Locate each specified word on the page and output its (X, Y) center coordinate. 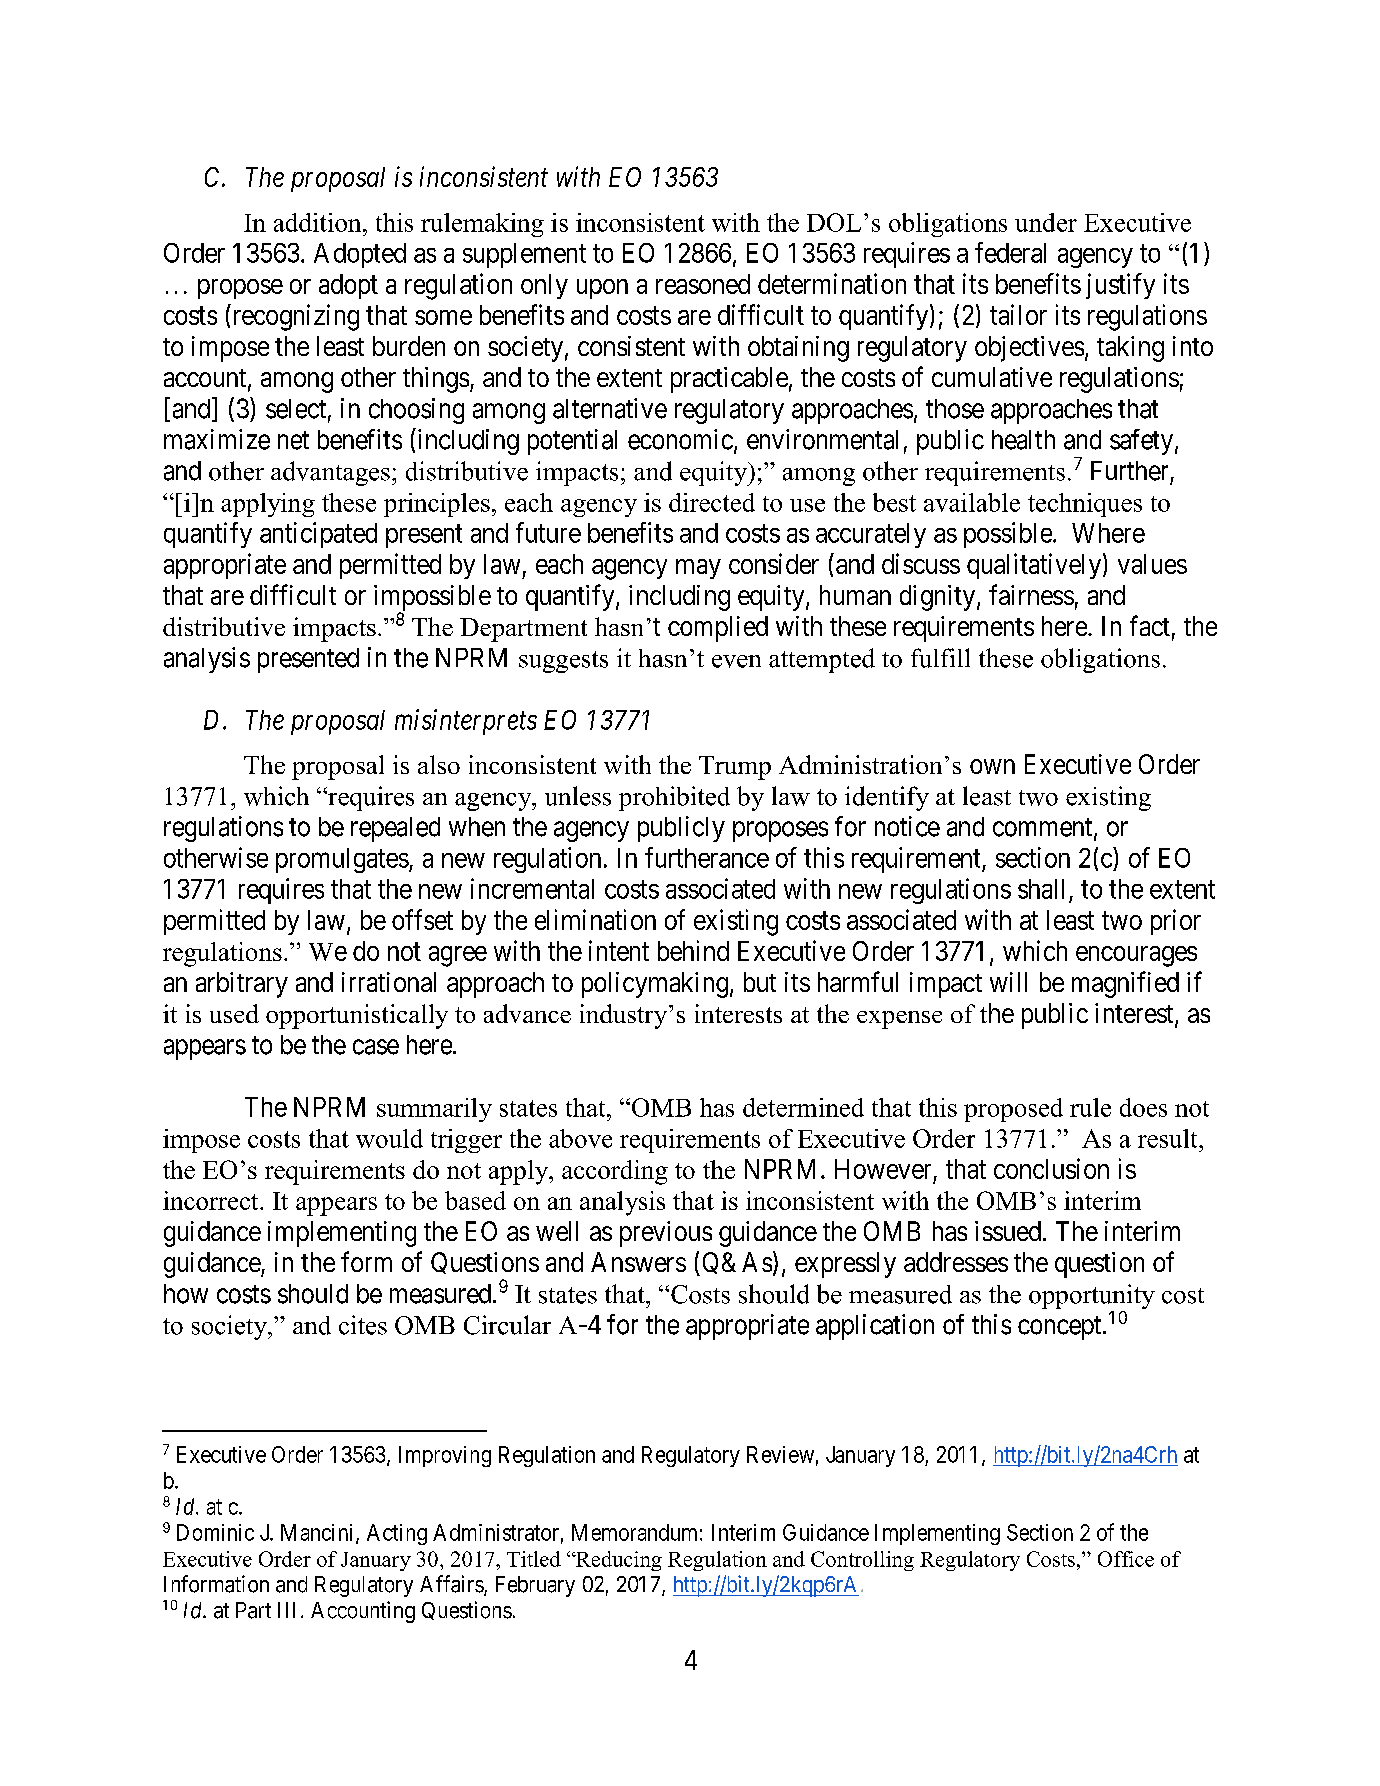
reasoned (703, 284)
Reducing (618, 1561)
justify (1120, 286)
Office (1126, 1559)
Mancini (319, 1533)
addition (319, 222)
